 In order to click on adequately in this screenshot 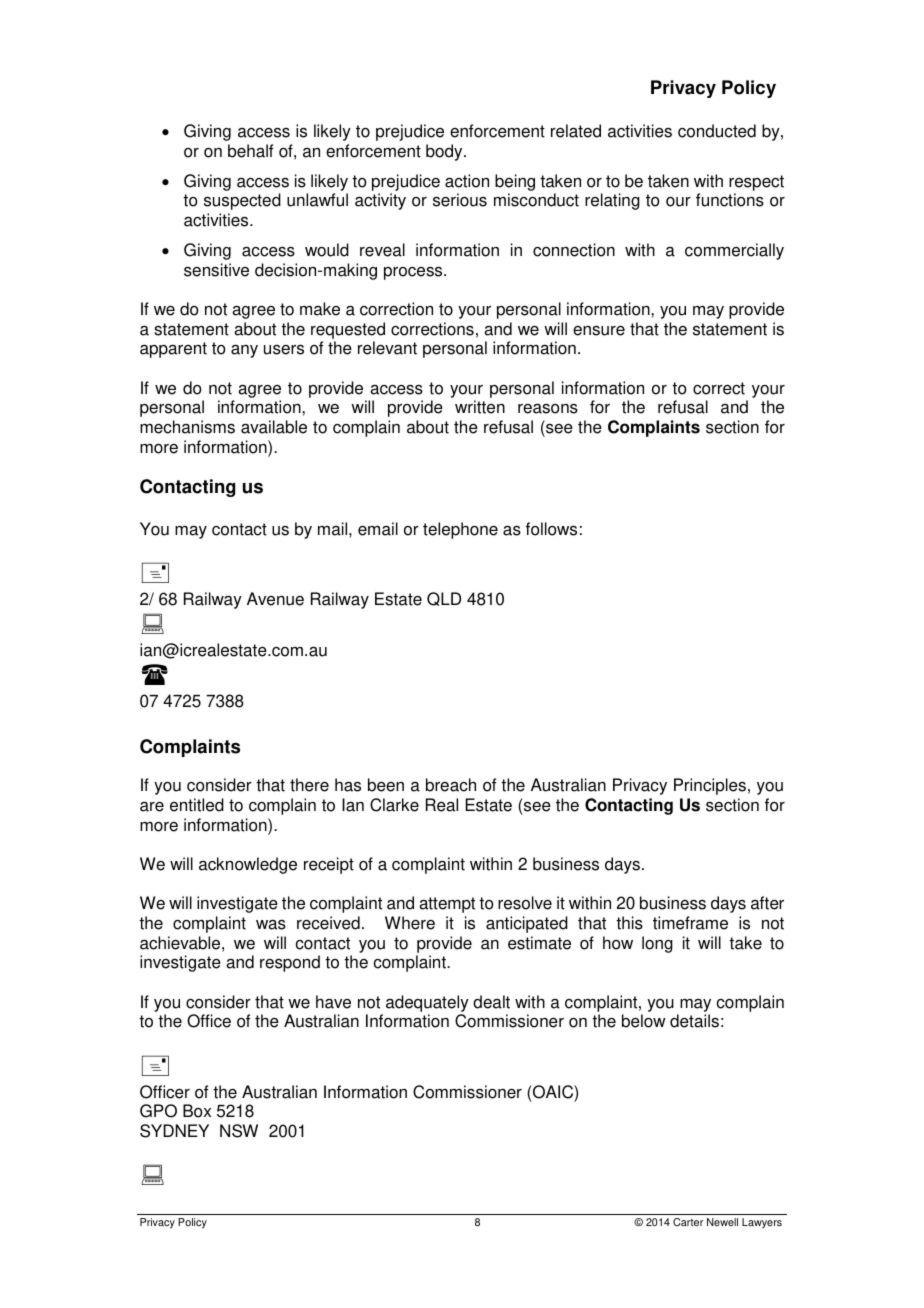, I will do `click(427, 1003)`.
